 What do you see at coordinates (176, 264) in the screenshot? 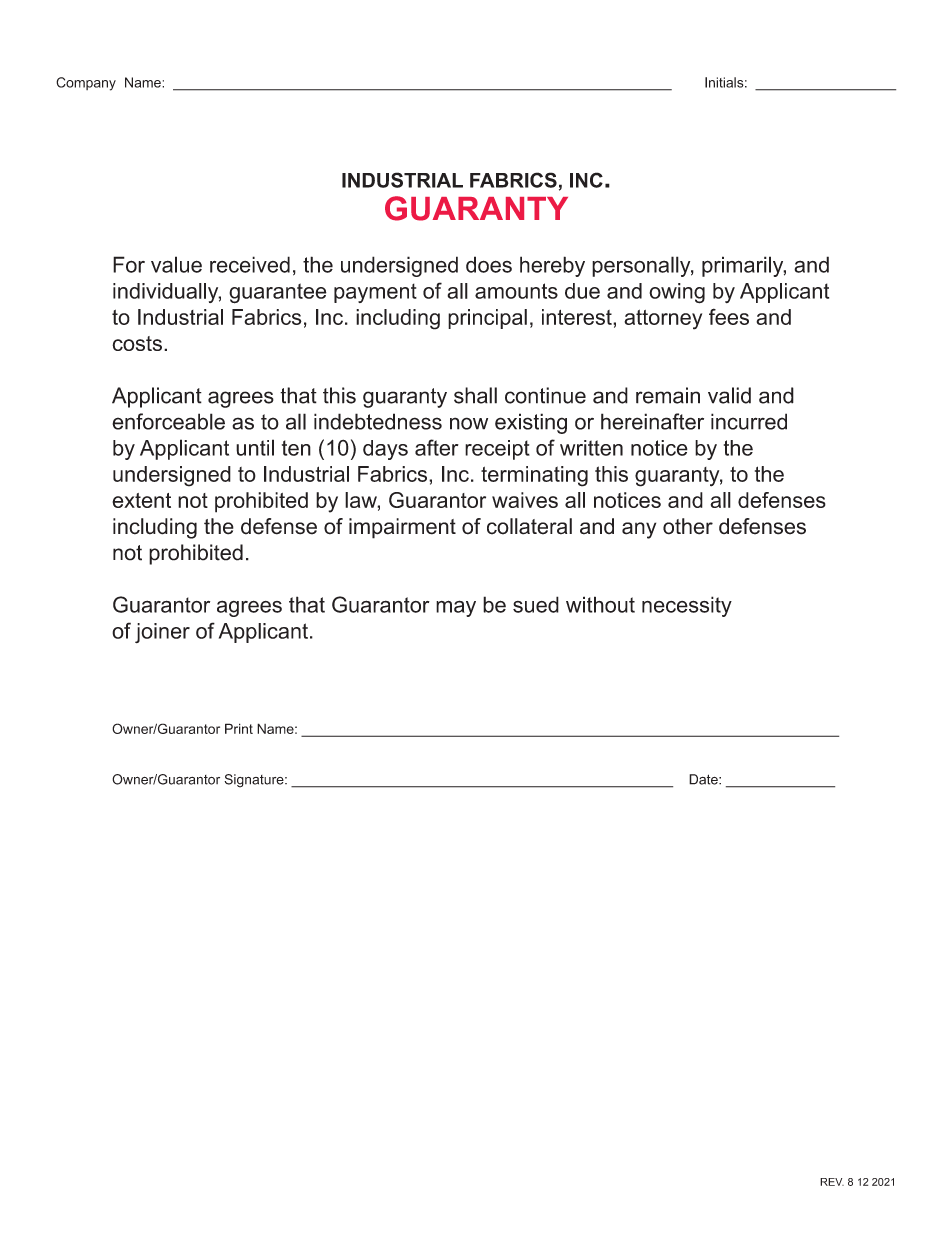
I see `value` at bounding box center [176, 264].
